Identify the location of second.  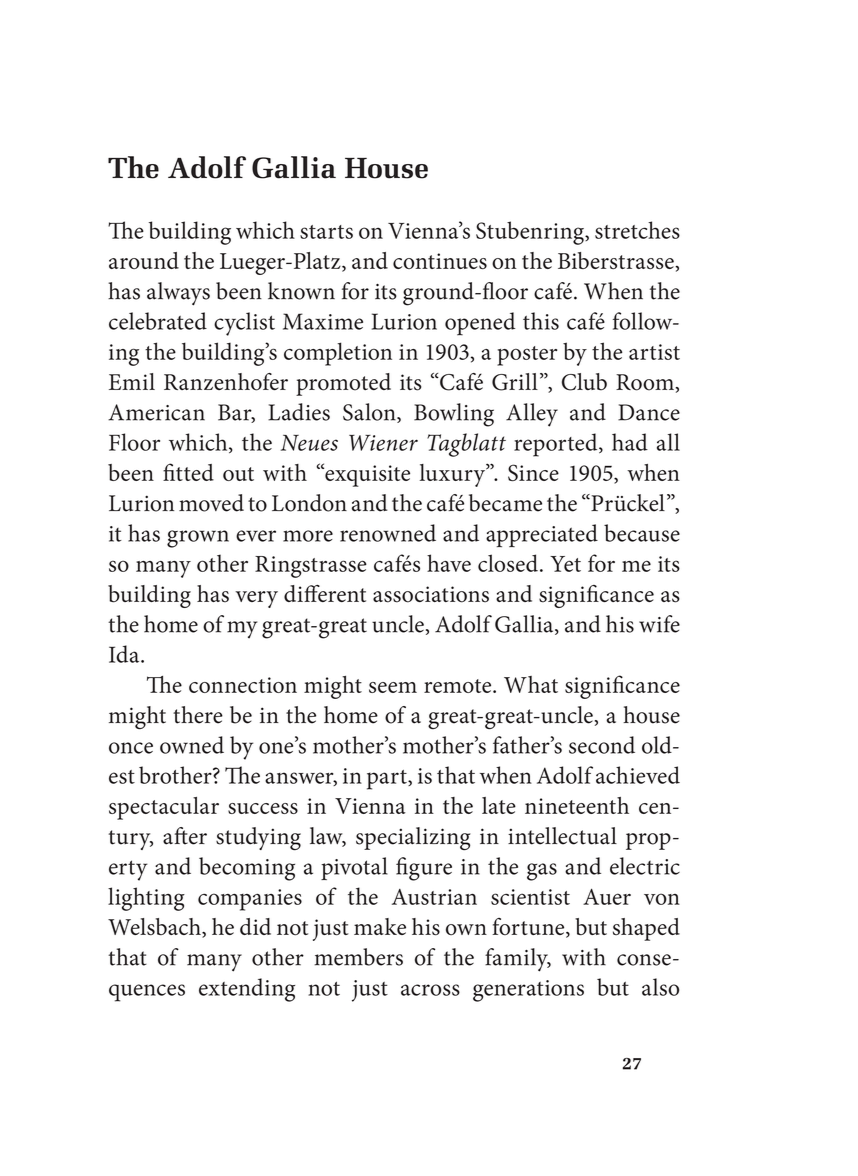
(602, 745).
